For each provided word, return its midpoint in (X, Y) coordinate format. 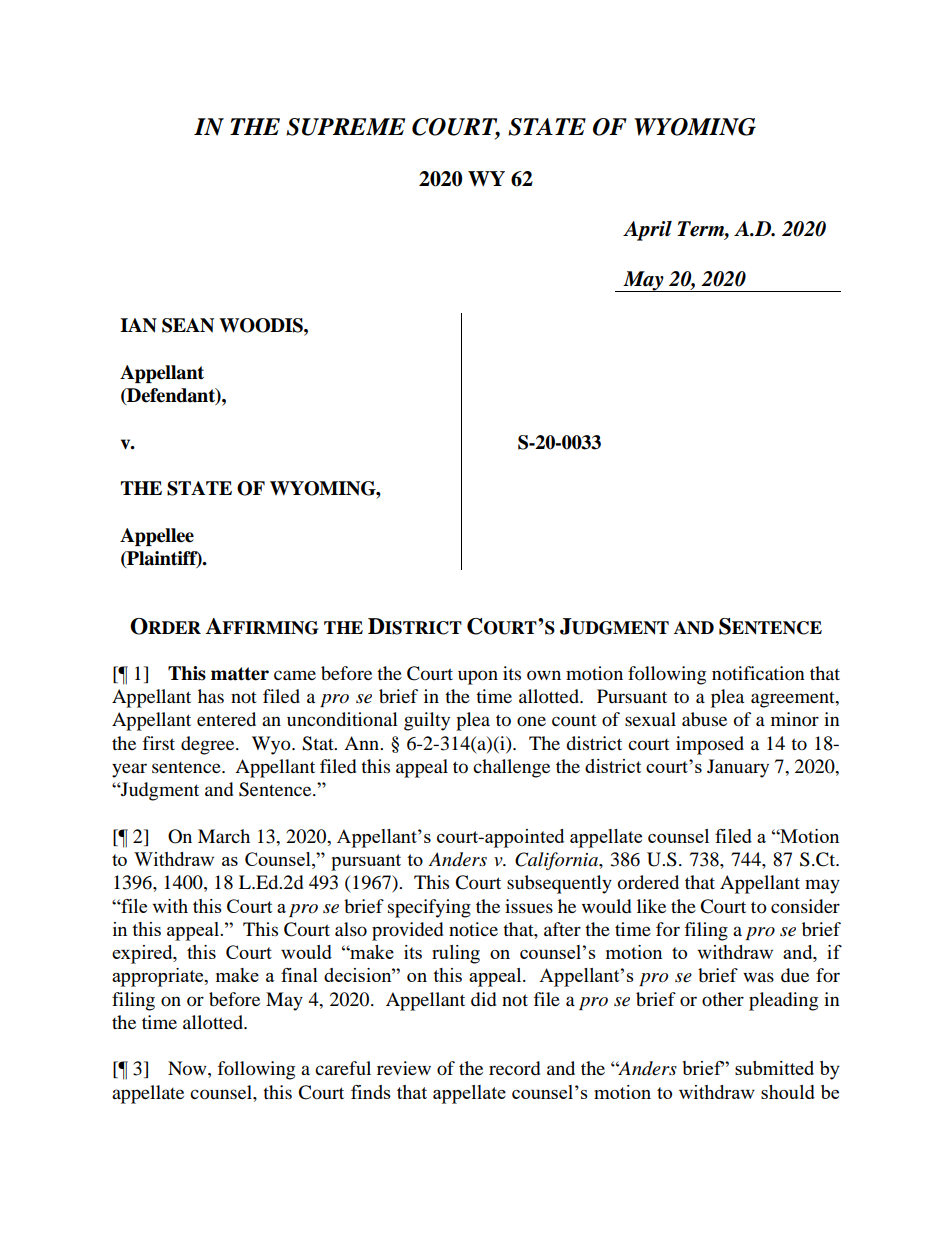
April (647, 231)
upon (478, 677)
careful (343, 1068)
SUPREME (345, 127)
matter (240, 674)
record (514, 1068)
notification (758, 673)
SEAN (188, 325)
